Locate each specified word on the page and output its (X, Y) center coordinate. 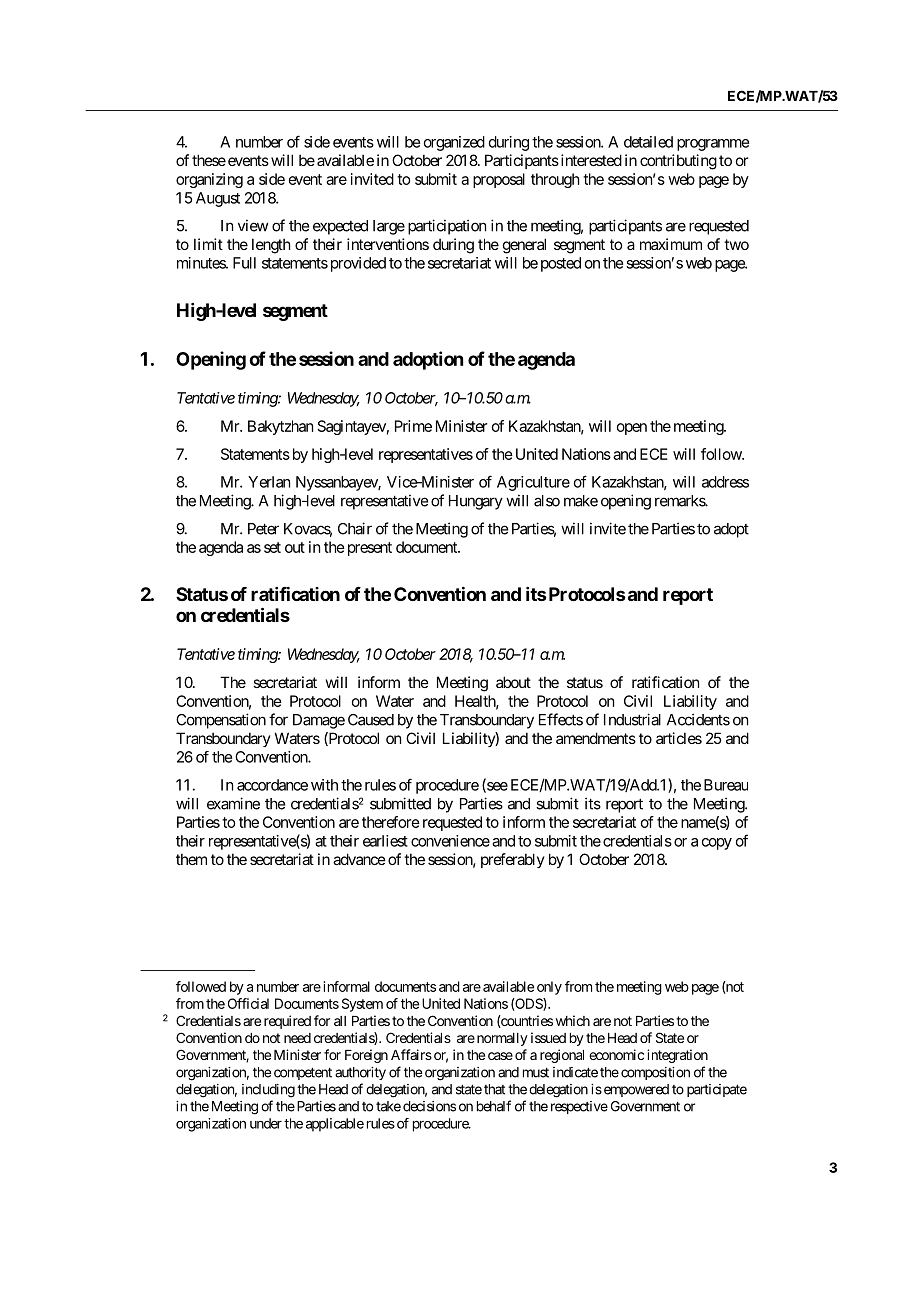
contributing (678, 162)
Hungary (476, 502)
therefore (391, 822)
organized (454, 143)
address (725, 482)
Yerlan (269, 482)
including (268, 1091)
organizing (209, 180)
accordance (272, 785)
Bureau (726, 785)
